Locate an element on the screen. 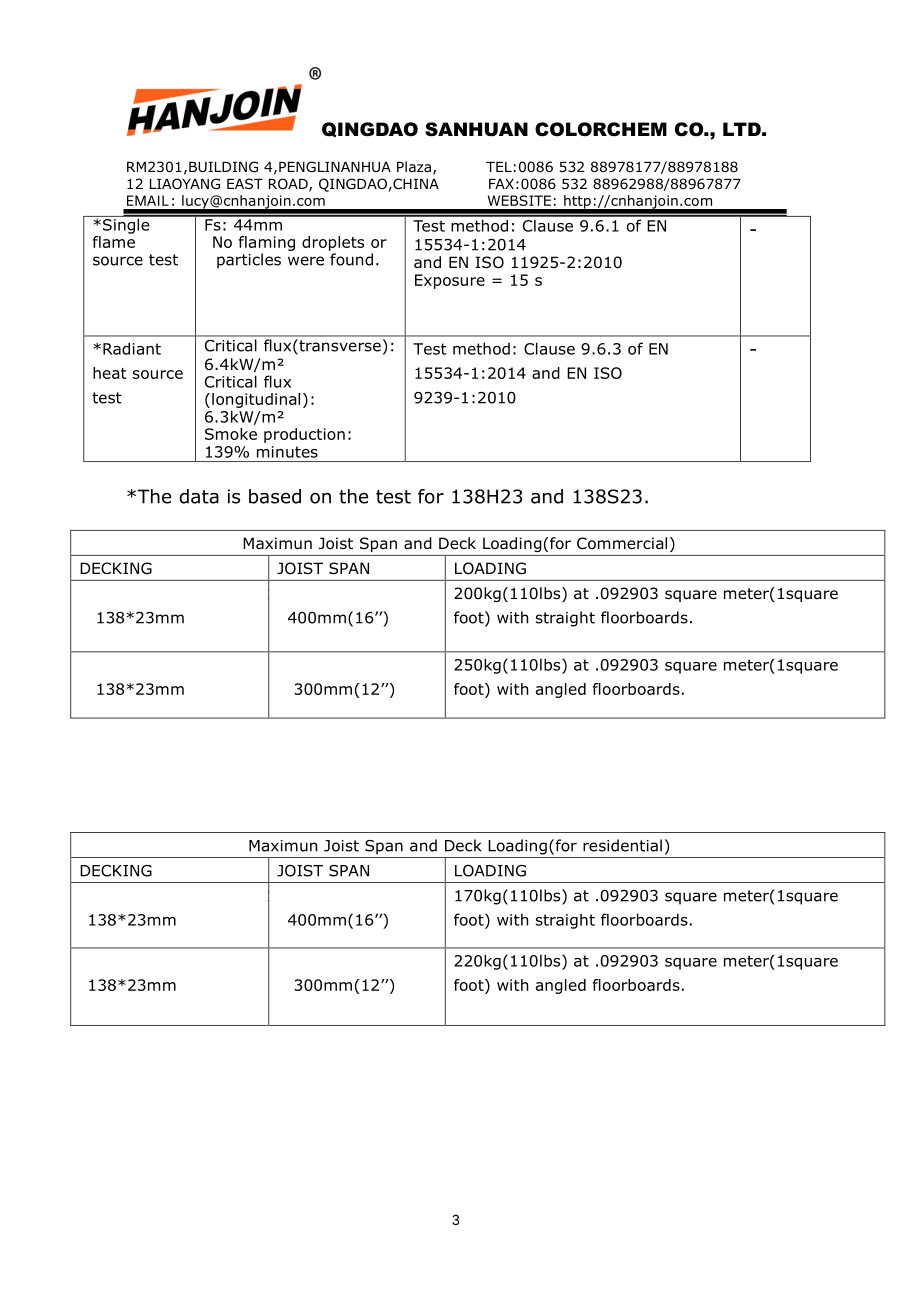  WEBSITE is located at coordinates (519, 200).
